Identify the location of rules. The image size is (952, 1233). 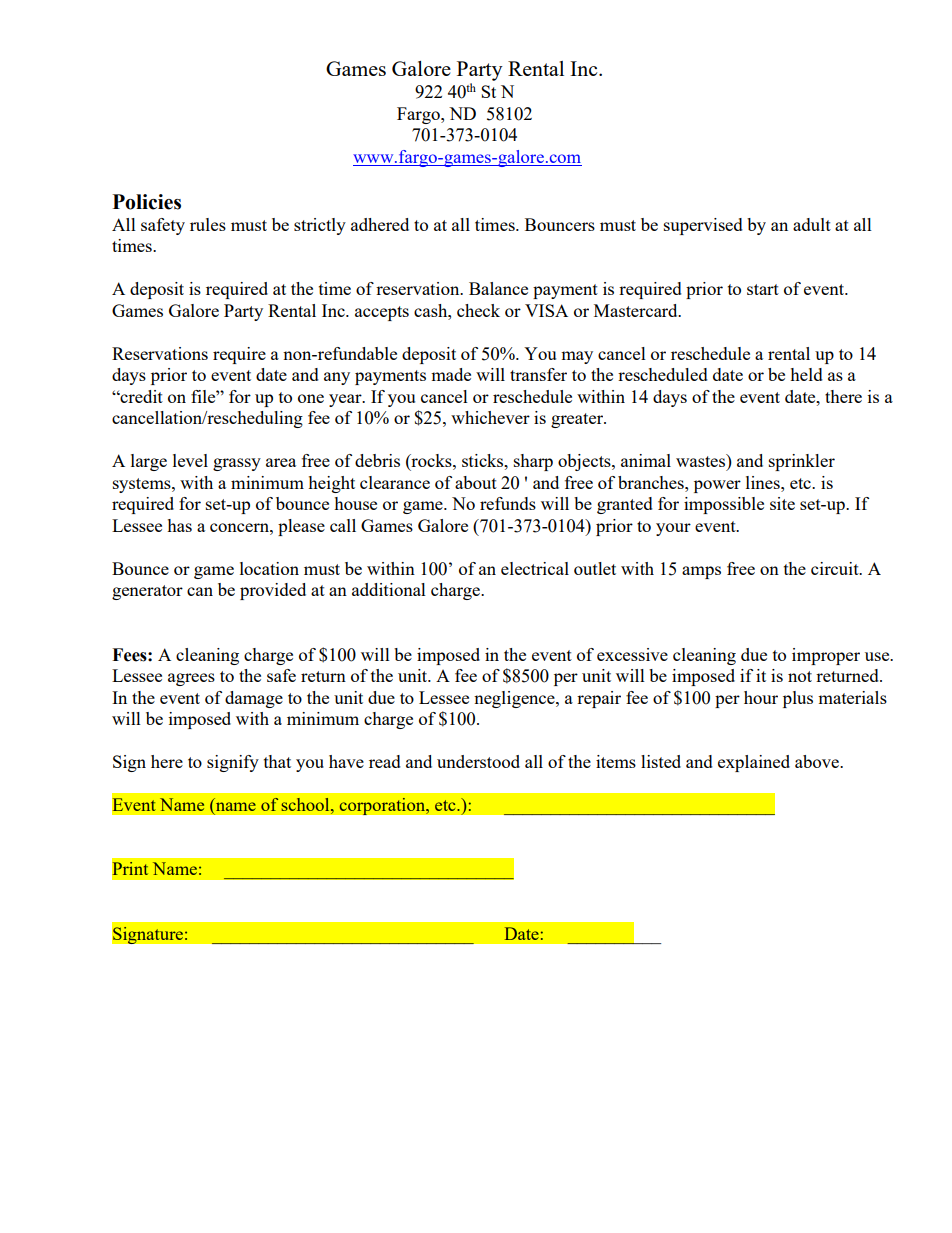
(208, 224).
